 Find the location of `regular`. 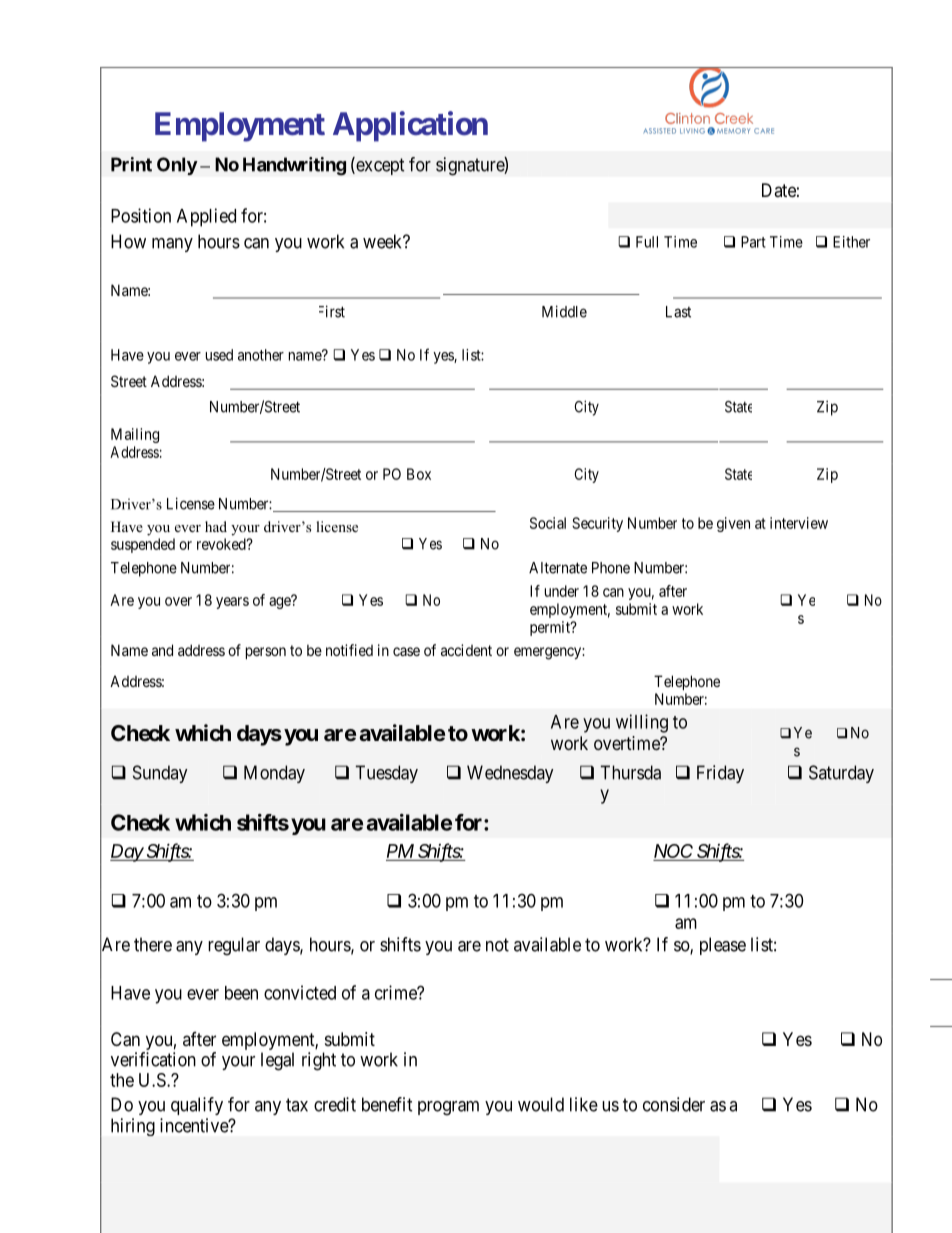

regular is located at coordinates (234, 946).
